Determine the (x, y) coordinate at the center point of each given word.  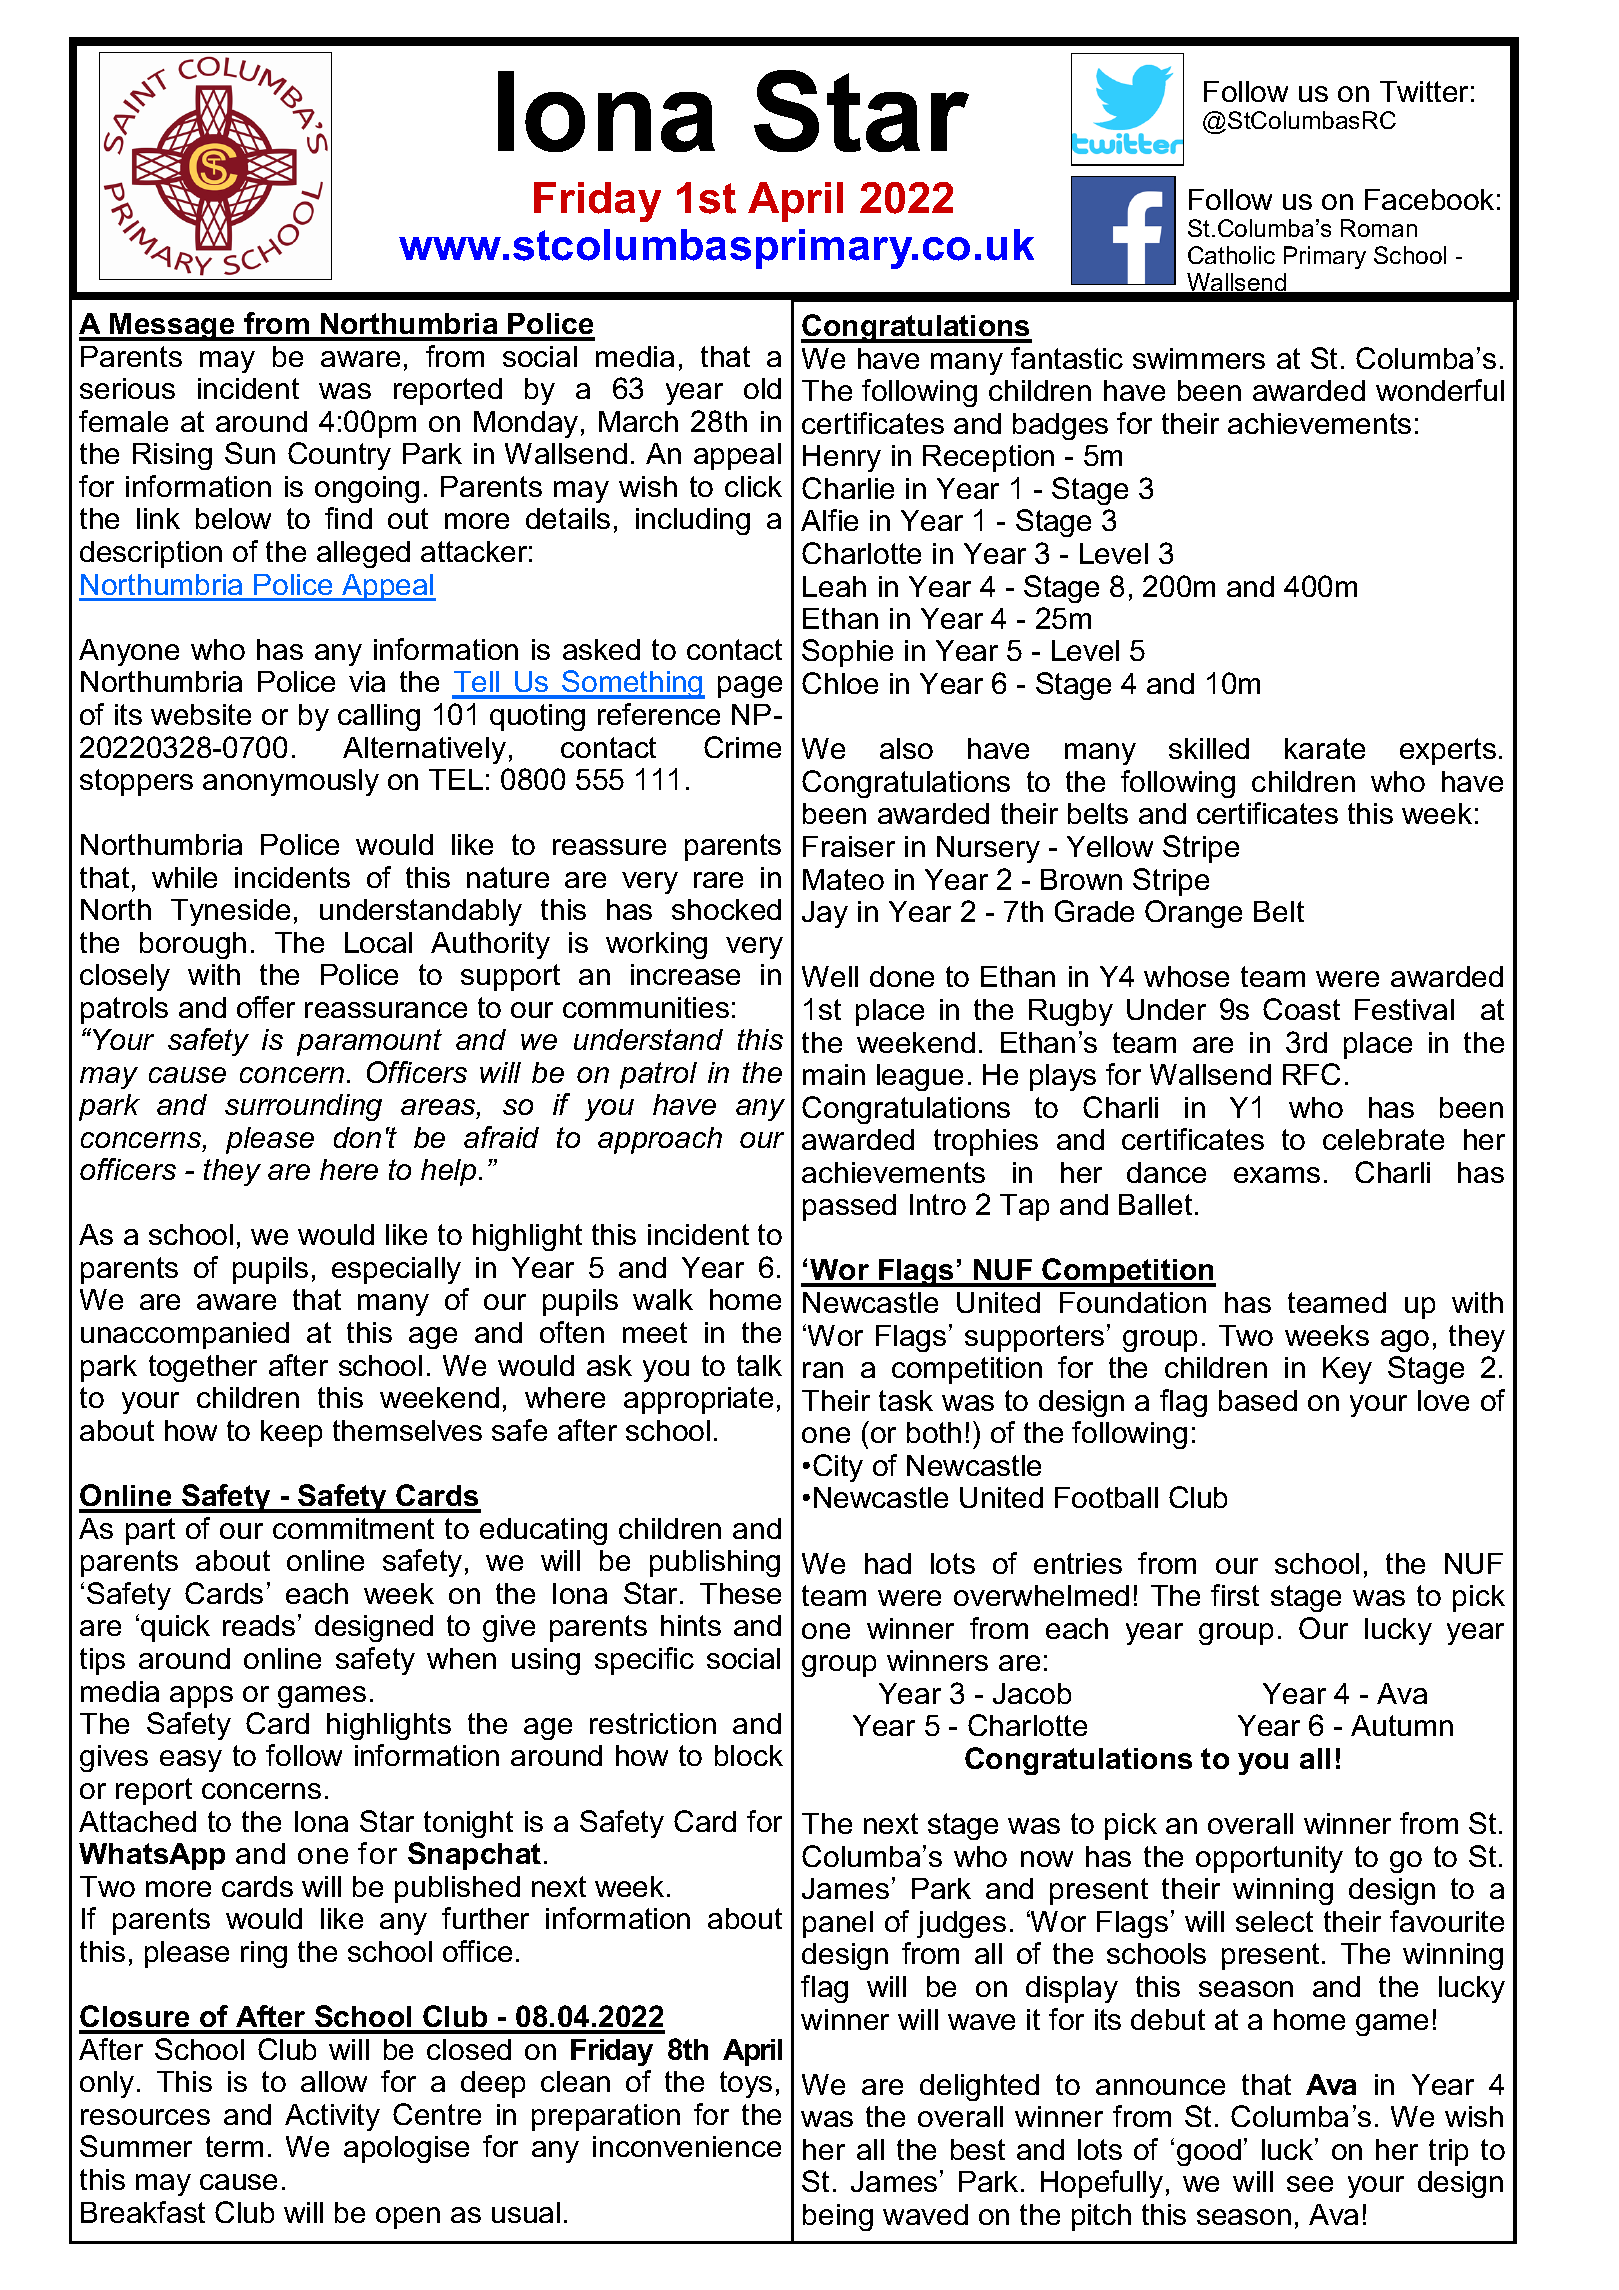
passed (849, 1207)
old (762, 388)
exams (1277, 1175)
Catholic (1231, 255)
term (234, 2146)
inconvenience (687, 2146)
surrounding (303, 1107)
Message (173, 327)
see (1310, 2184)
